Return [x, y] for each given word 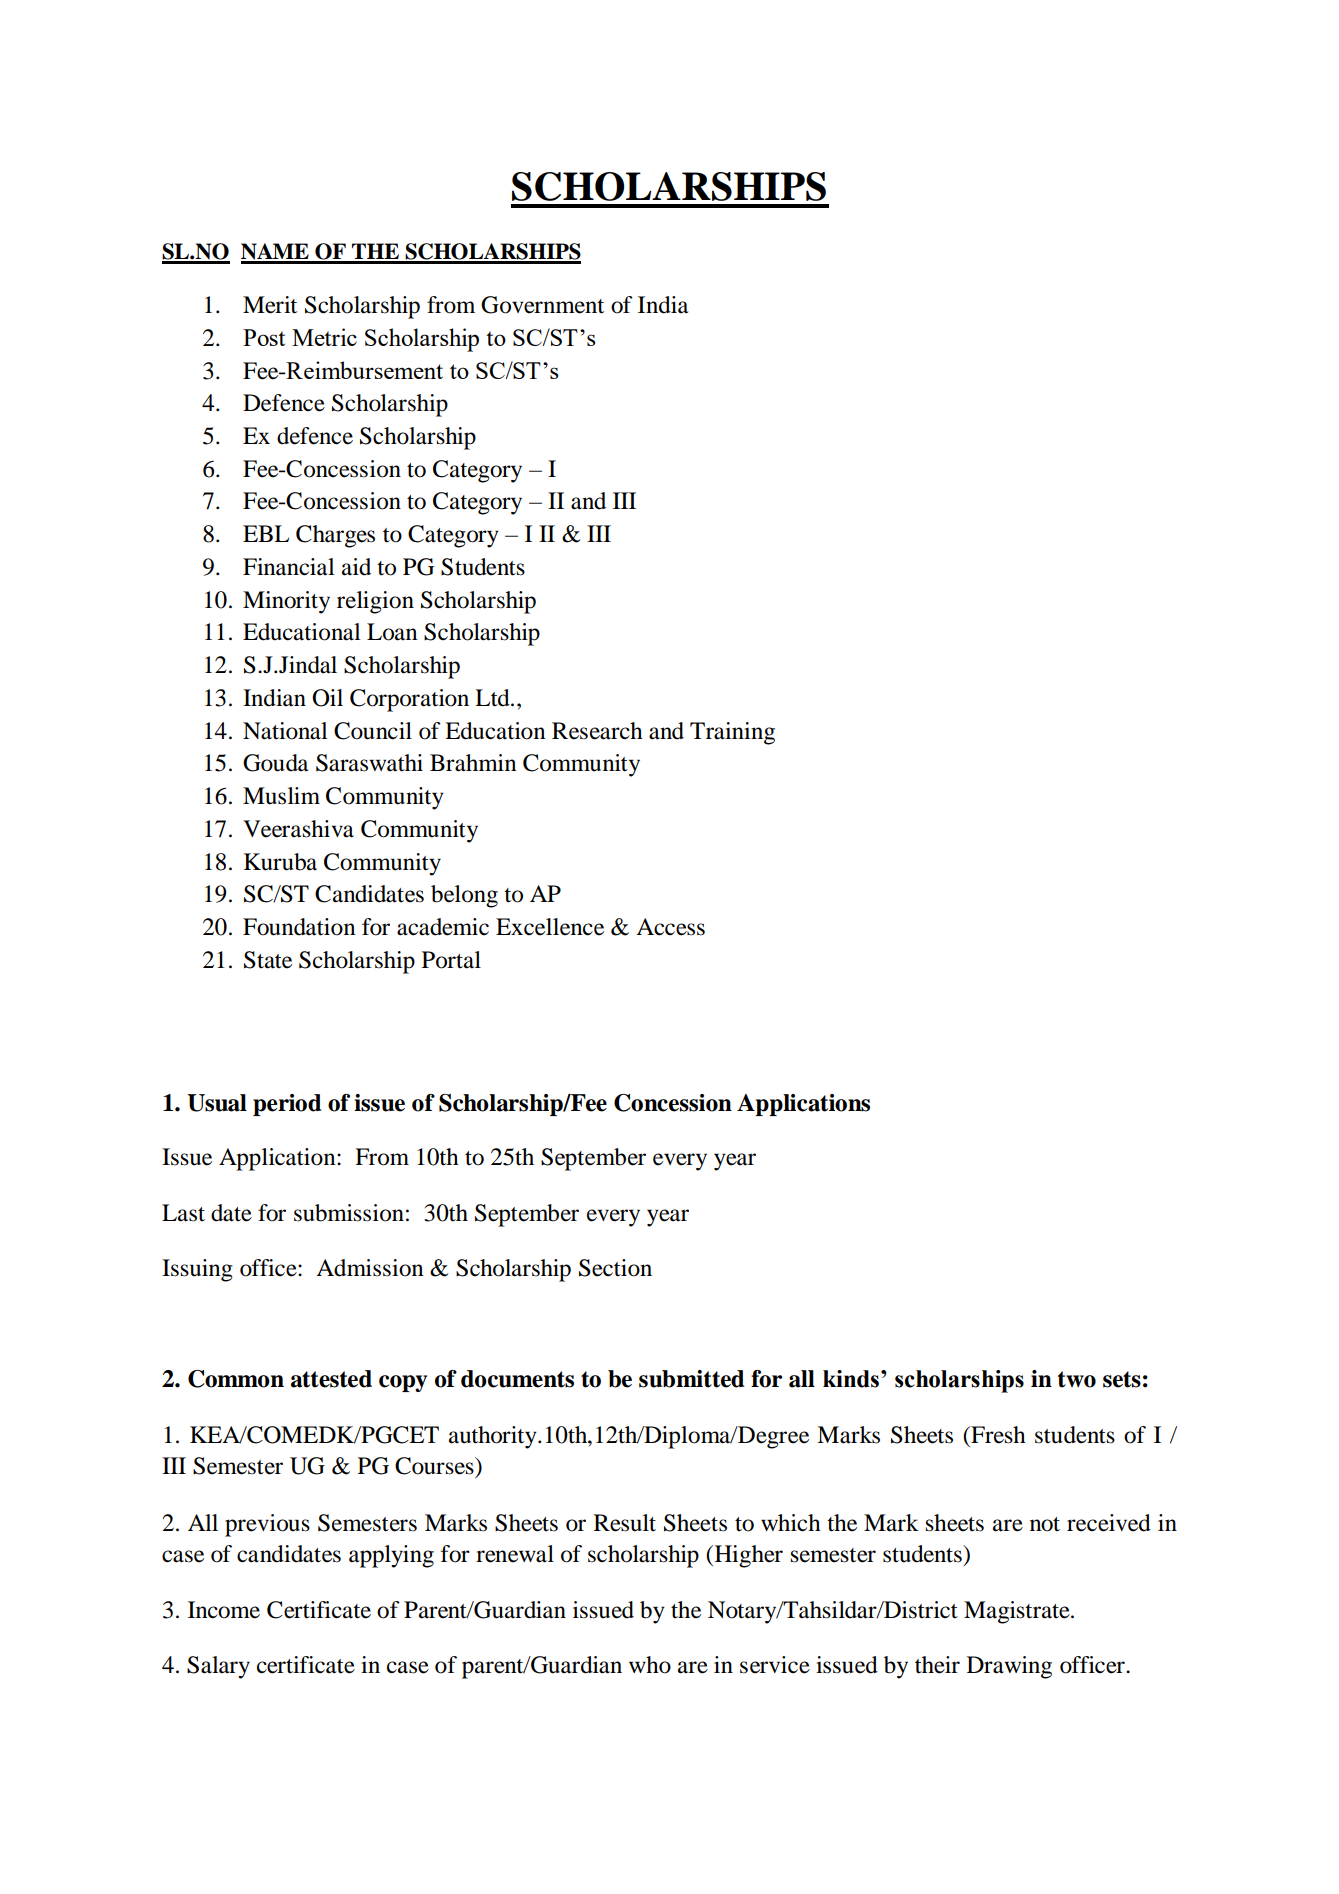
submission [349, 1213]
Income [224, 1610]
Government [542, 305]
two [1077, 1379]
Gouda [275, 763]
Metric [324, 337]
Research [597, 731]
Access [670, 927]
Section [615, 1268]
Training [732, 733]
